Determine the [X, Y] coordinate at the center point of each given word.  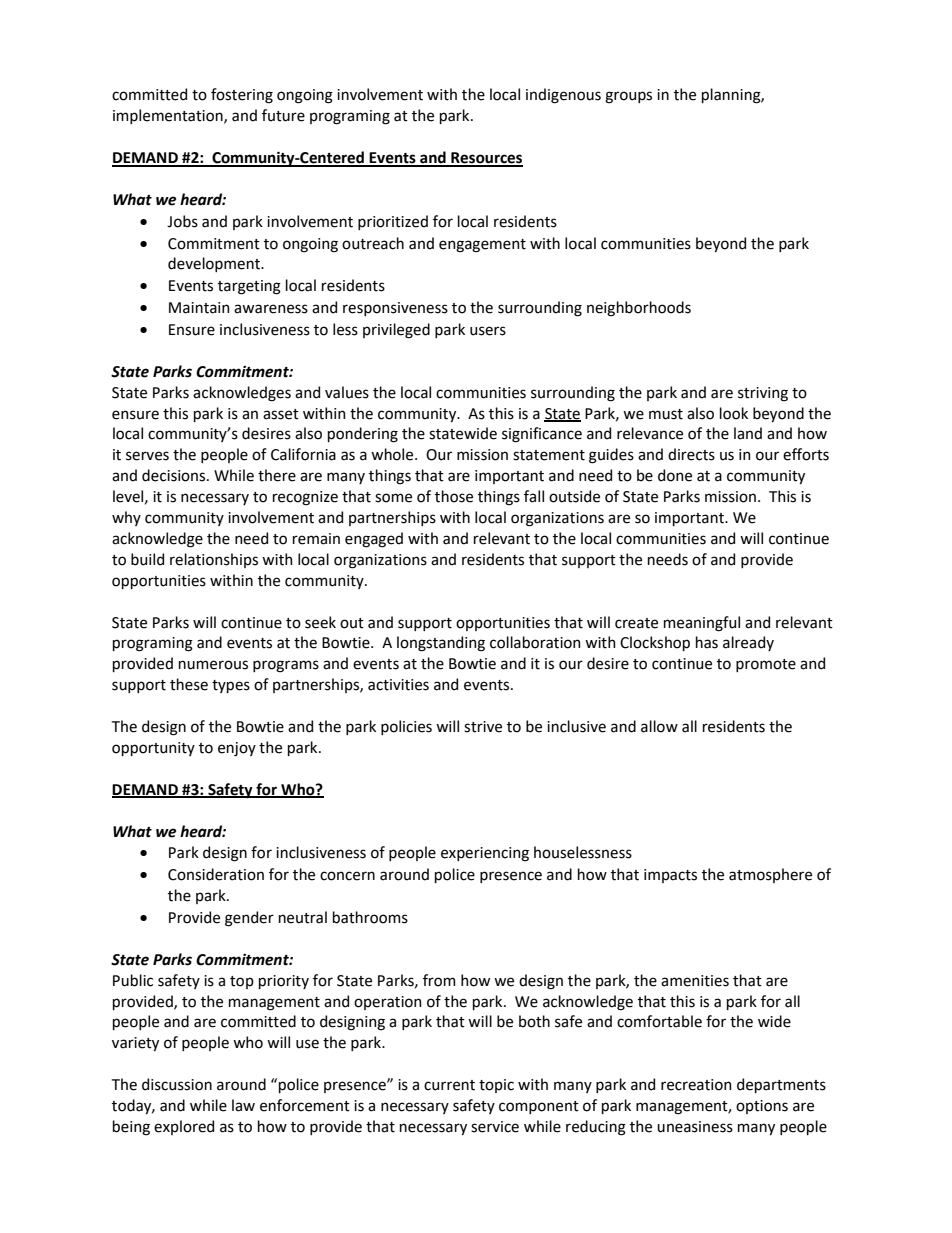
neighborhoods [639, 309]
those [454, 496]
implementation [169, 116]
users [488, 331]
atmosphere [770, 875]
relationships [214, 560]
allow [659, 726]
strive [483, 727]
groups [628, 97]
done [675, 475]
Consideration [216, 874]
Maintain [199, 308]
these [189, 684]
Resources [486, 159]
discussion [177, 1084]
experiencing [485, 854]
